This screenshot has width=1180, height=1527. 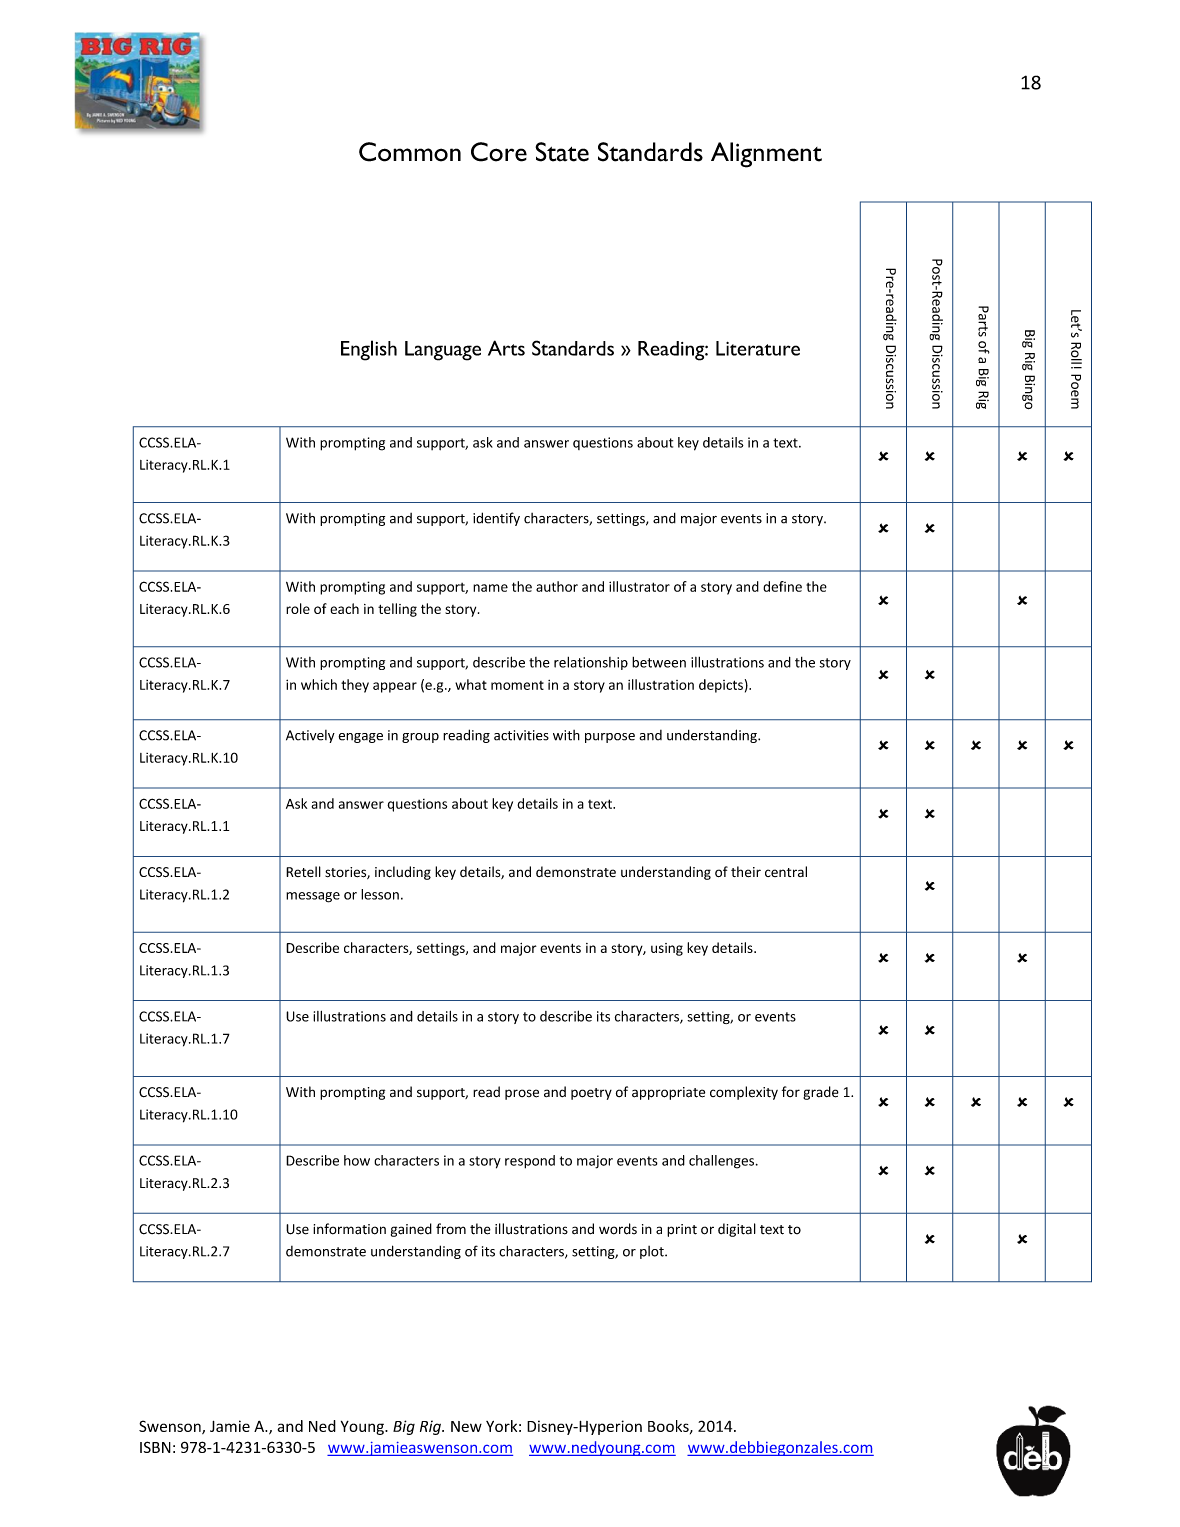 What do you see at coordinates (155, 1447) in the screenshot?
I see `ISBN` at bounding box center [155, 1447].
